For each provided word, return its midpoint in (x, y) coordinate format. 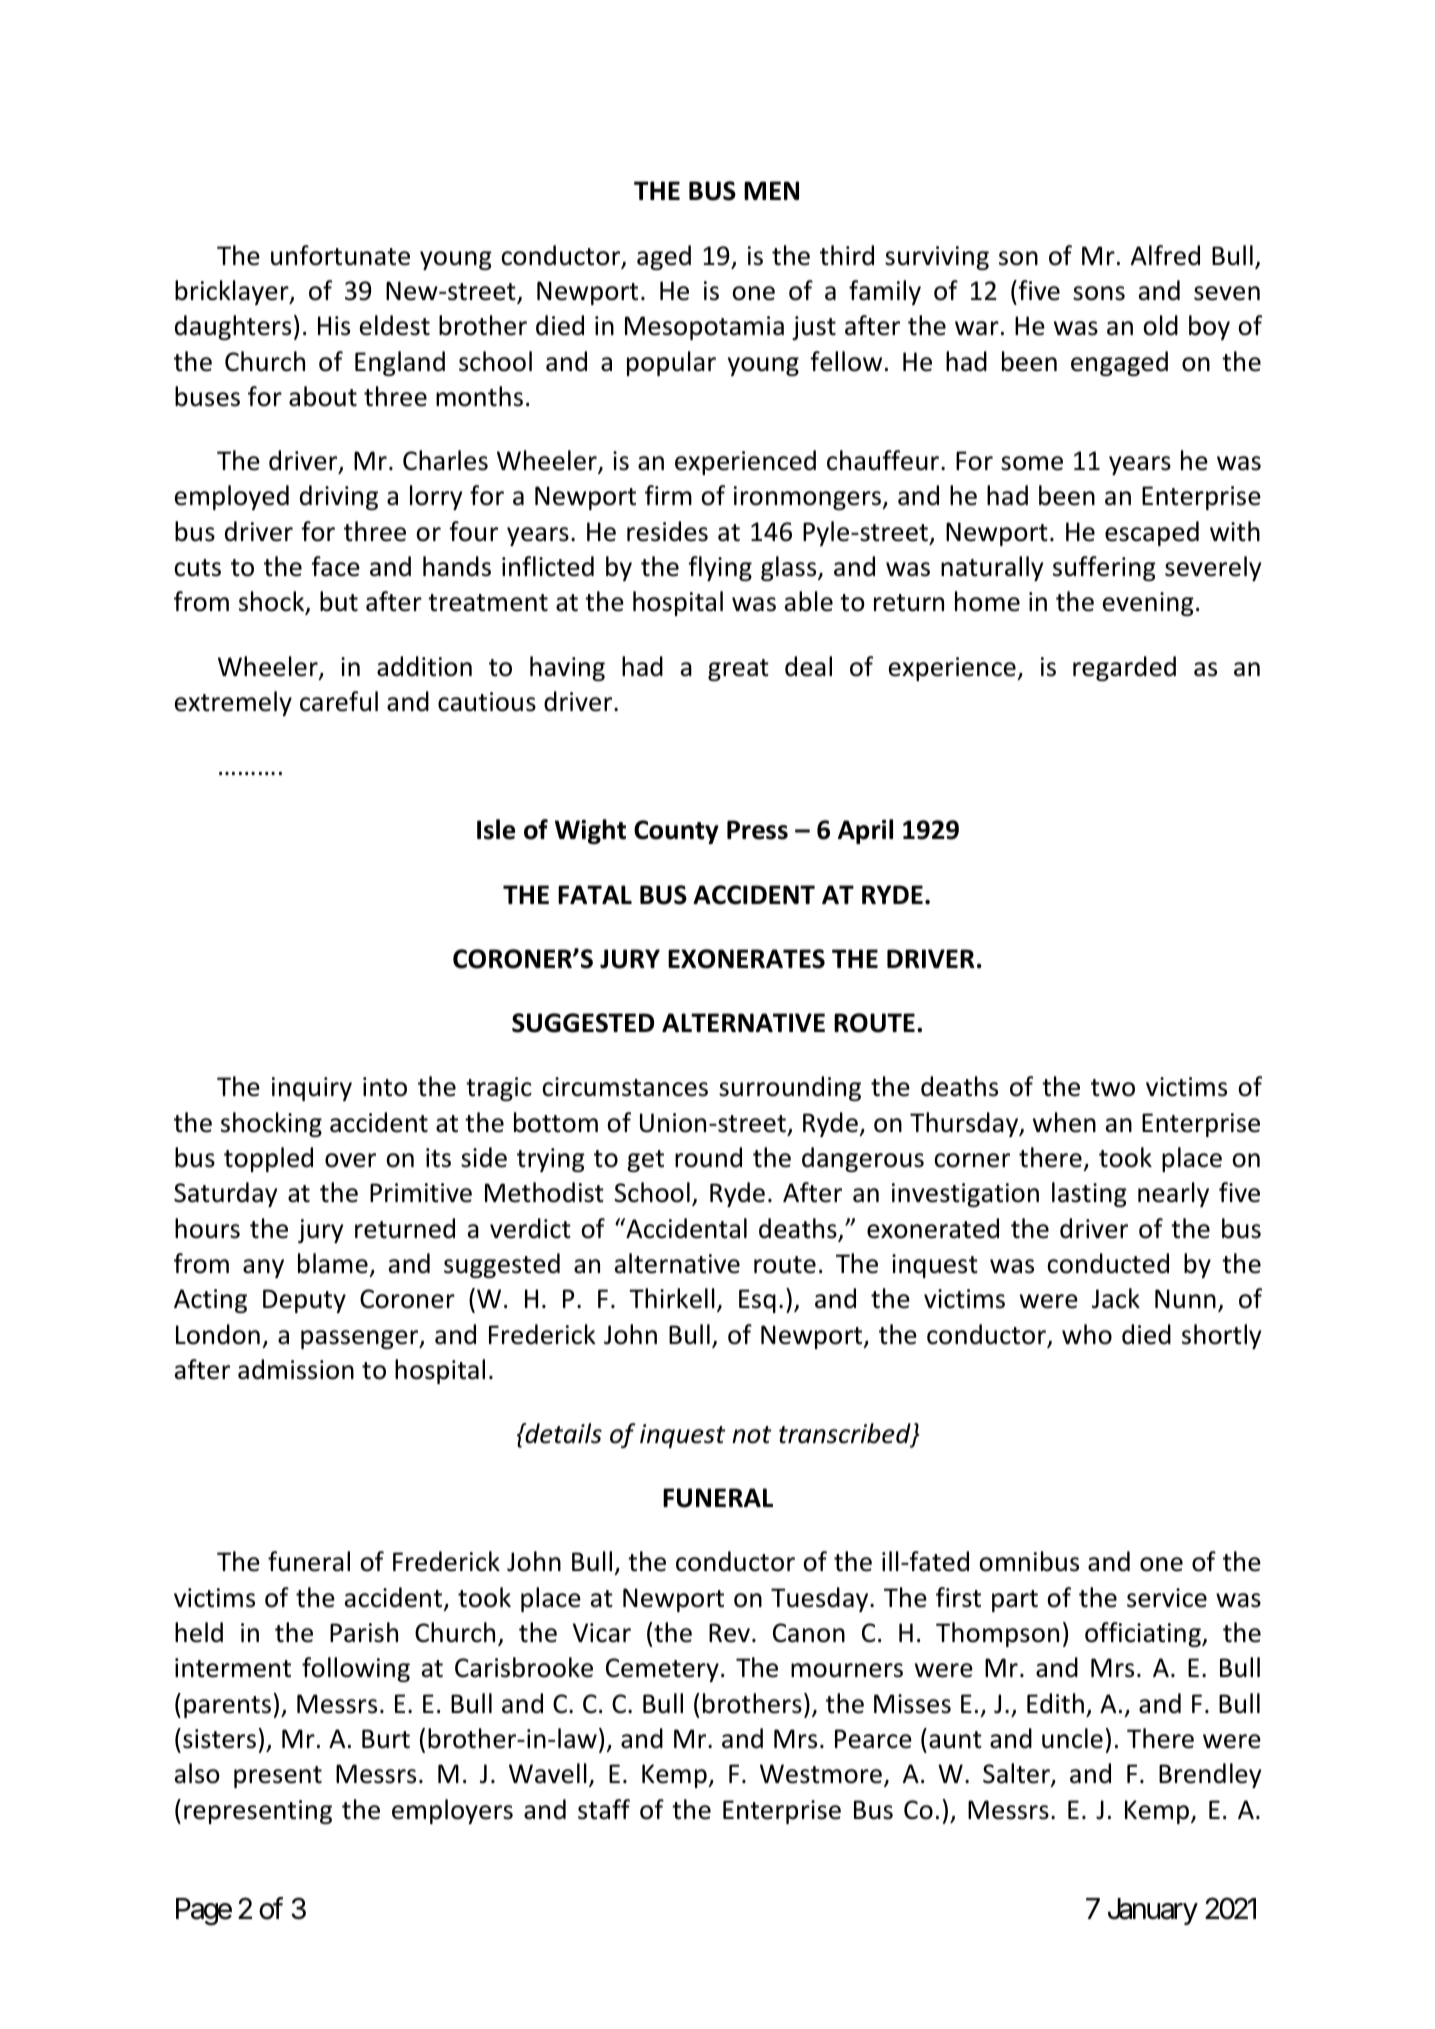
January (1153, 1911)
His (334, 326)
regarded (1124, 668)
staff (604, 1809)
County (676, 832)
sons (1099, 293)
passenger (361, 1339)
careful (339, 701)
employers (452, 1811)
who (1087, 1334)
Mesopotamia (704, 328)
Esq (757, 1301)
